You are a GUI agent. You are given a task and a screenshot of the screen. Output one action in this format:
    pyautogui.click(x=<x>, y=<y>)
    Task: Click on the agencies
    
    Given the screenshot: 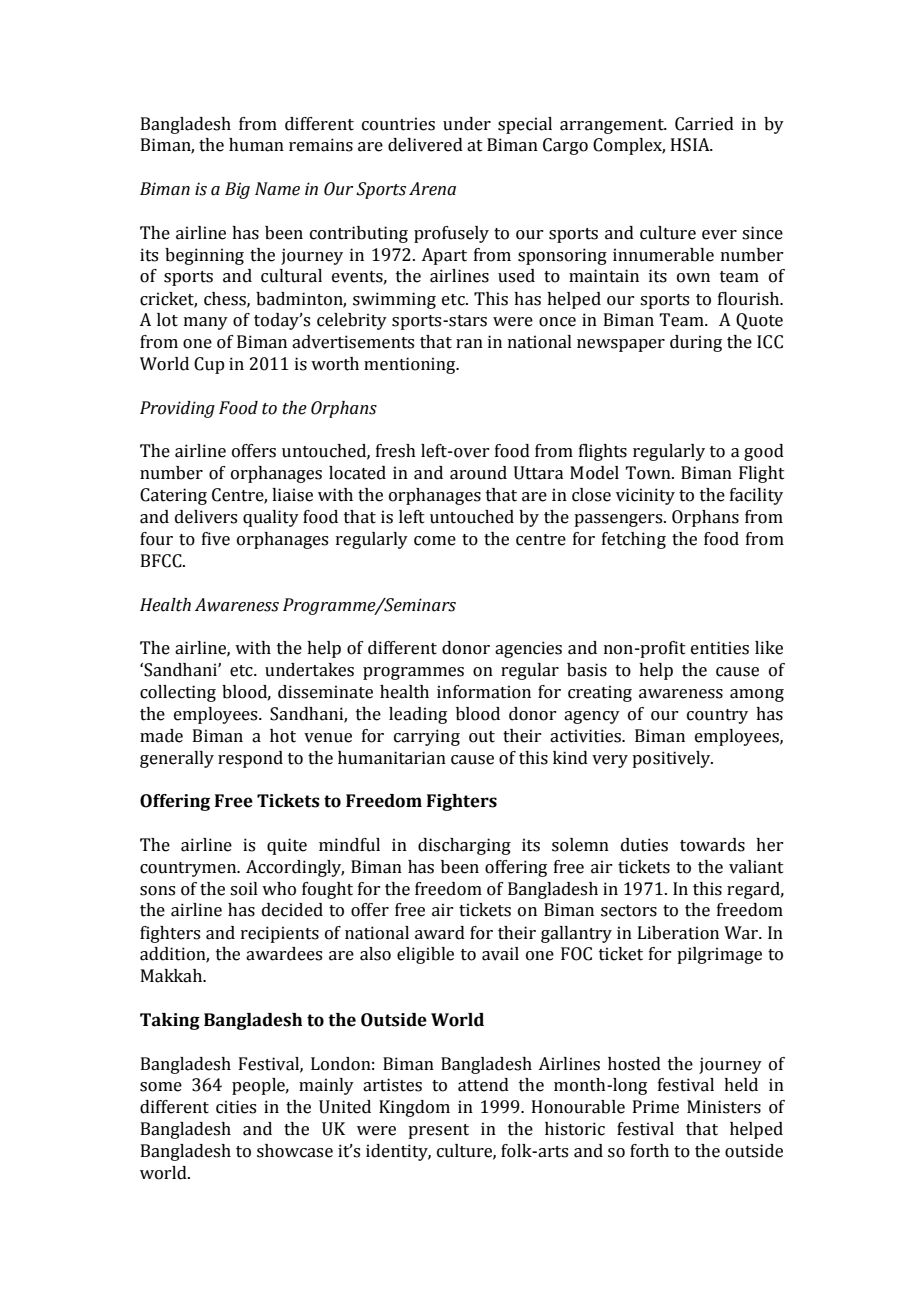 What is the action you would take?
    pyautogui.click(x=528, y=649)
